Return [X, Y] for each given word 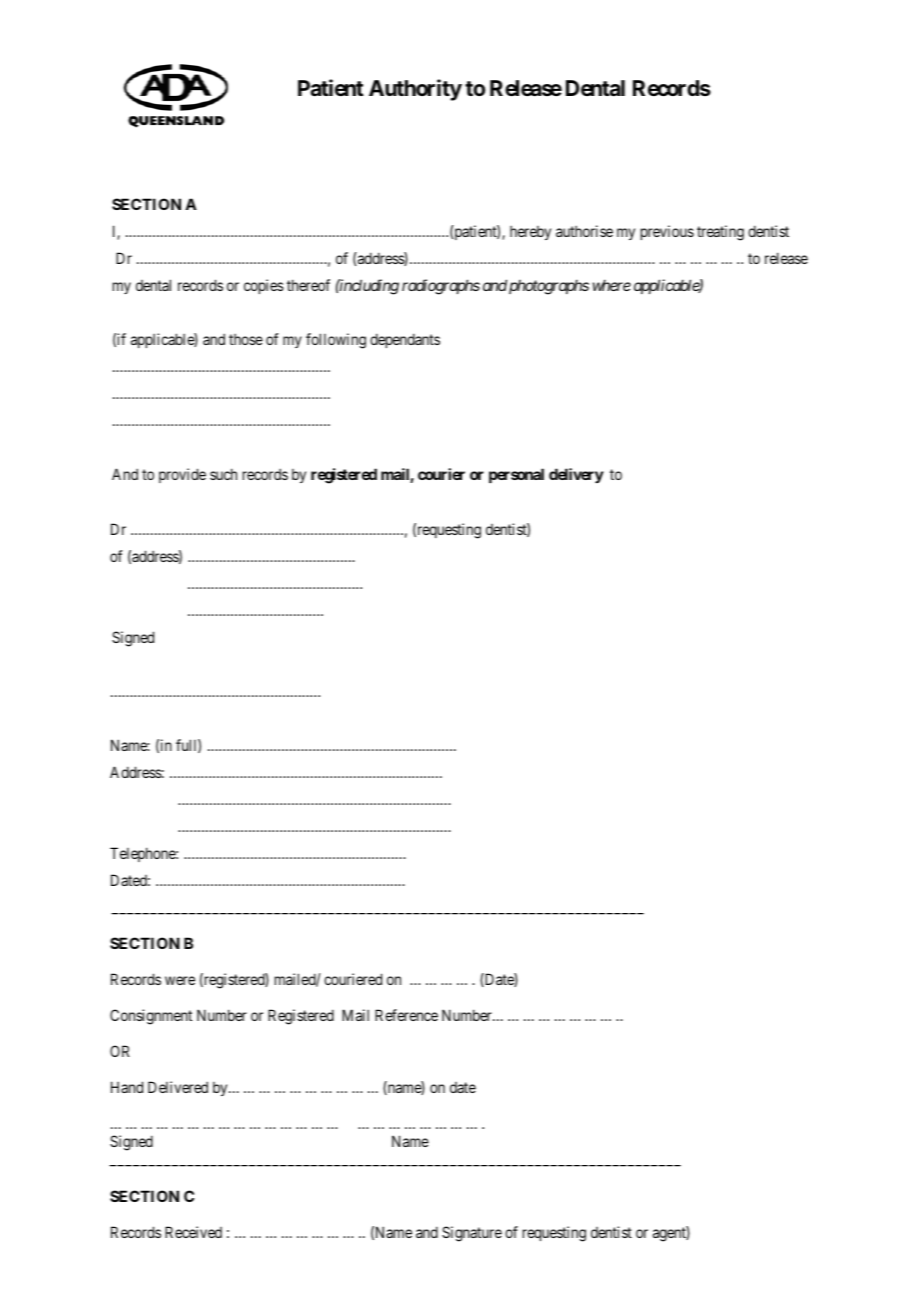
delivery [576, 475]
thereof [308, 285]
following [336, 341]
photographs [549, 287]
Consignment [151, 1017]
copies [264, 286]
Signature [472, 1234]
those [246, 339]
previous [667, 232]
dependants [405, 340]
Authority [415, 90]
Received [193, 1232]
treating [720, 233]
